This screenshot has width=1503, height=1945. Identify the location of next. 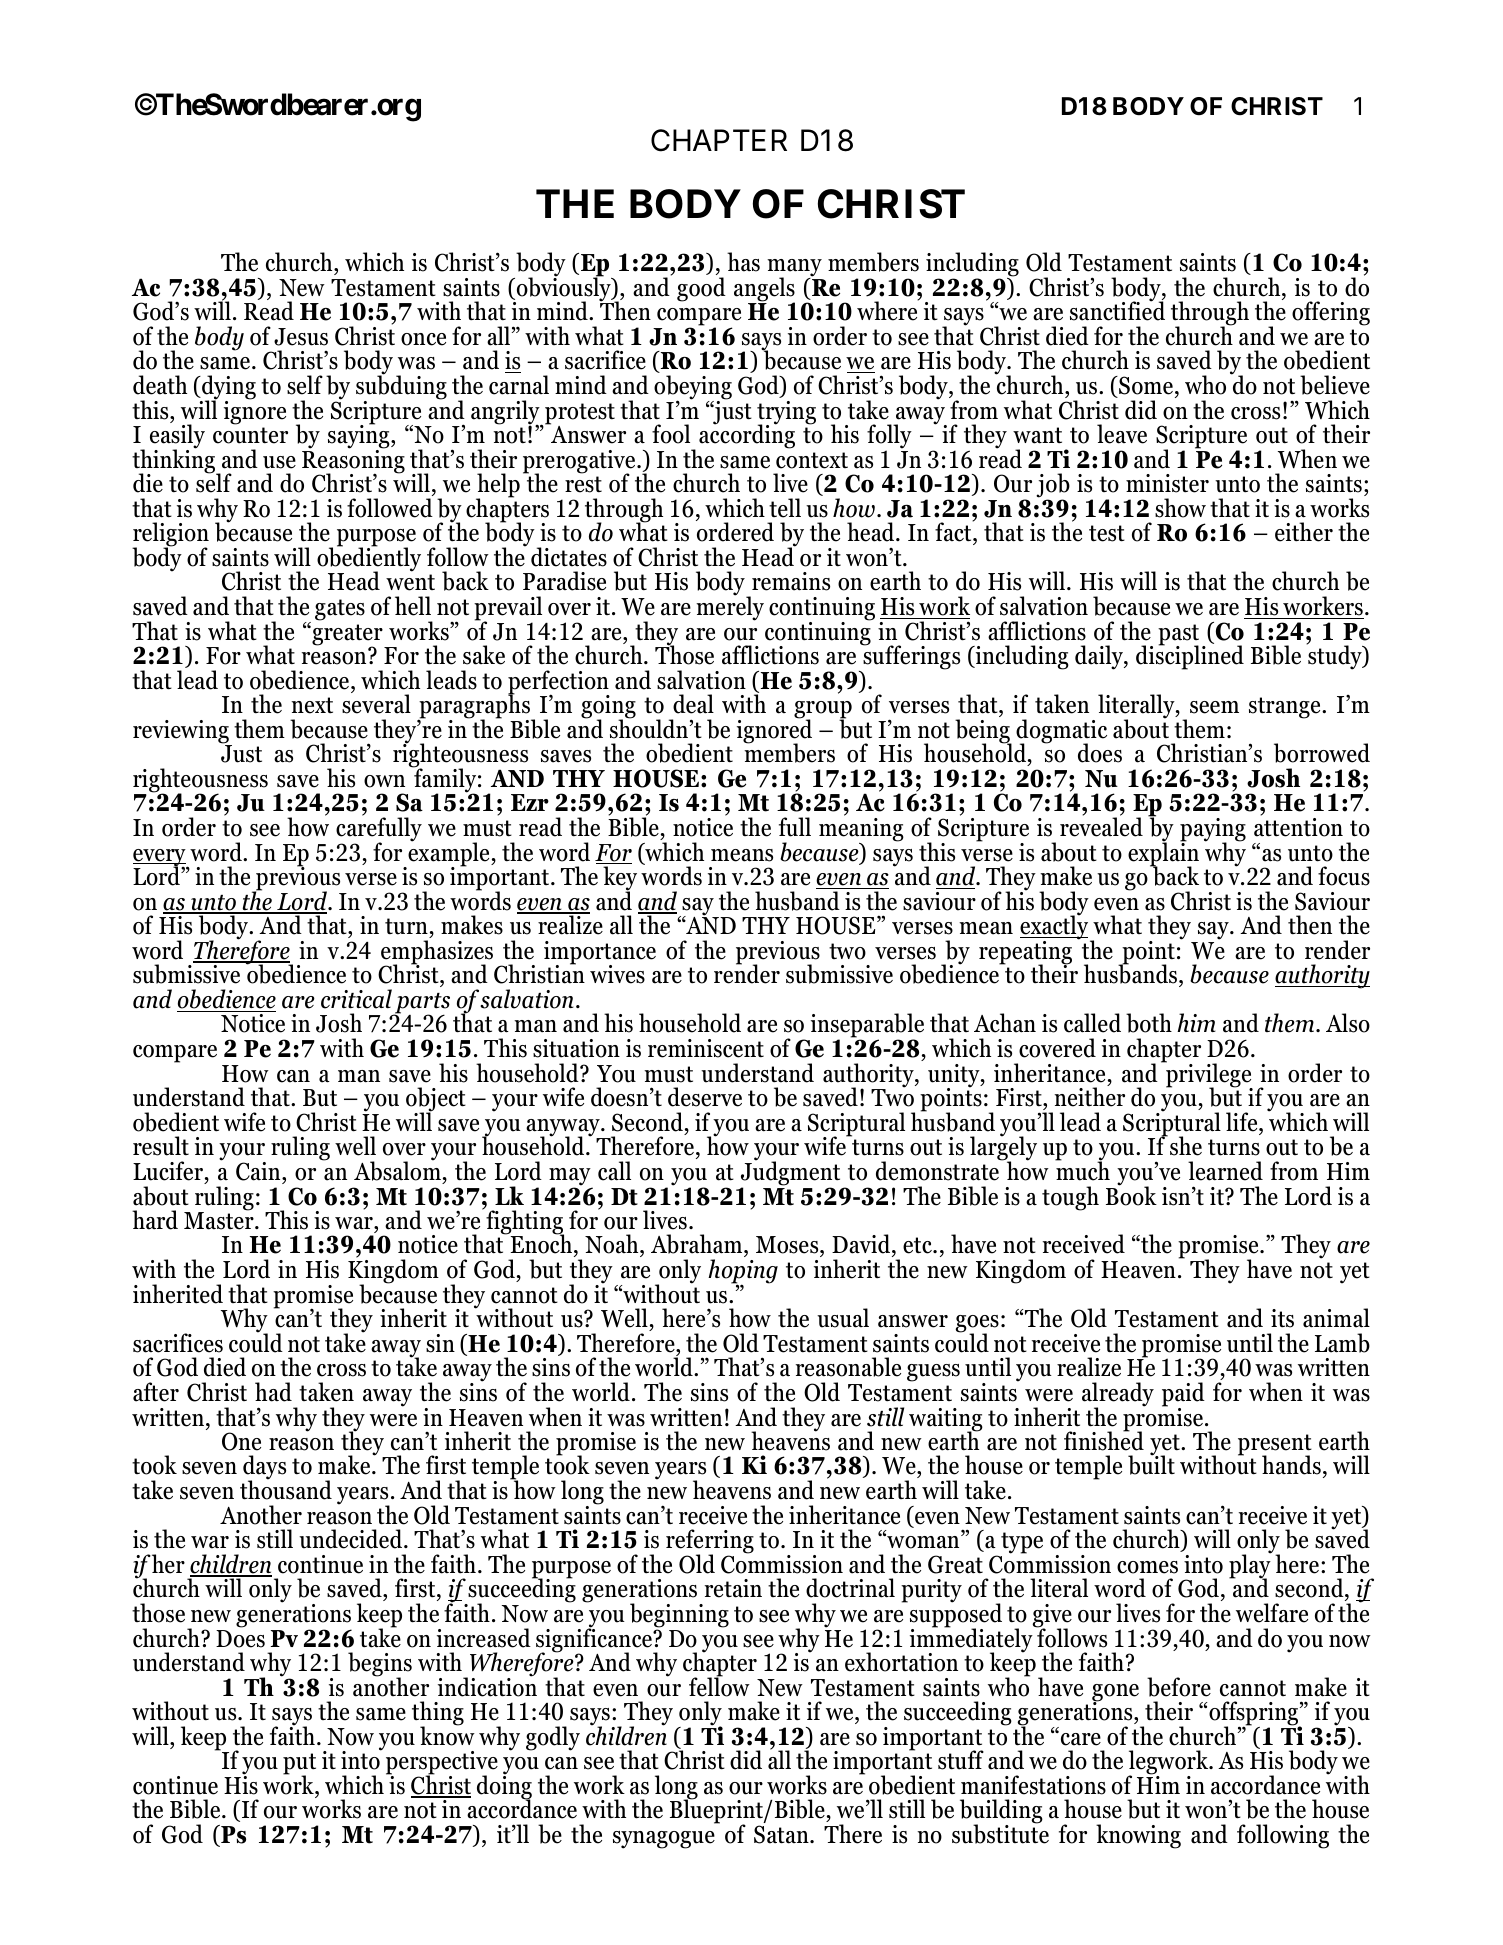
(312, 705).
